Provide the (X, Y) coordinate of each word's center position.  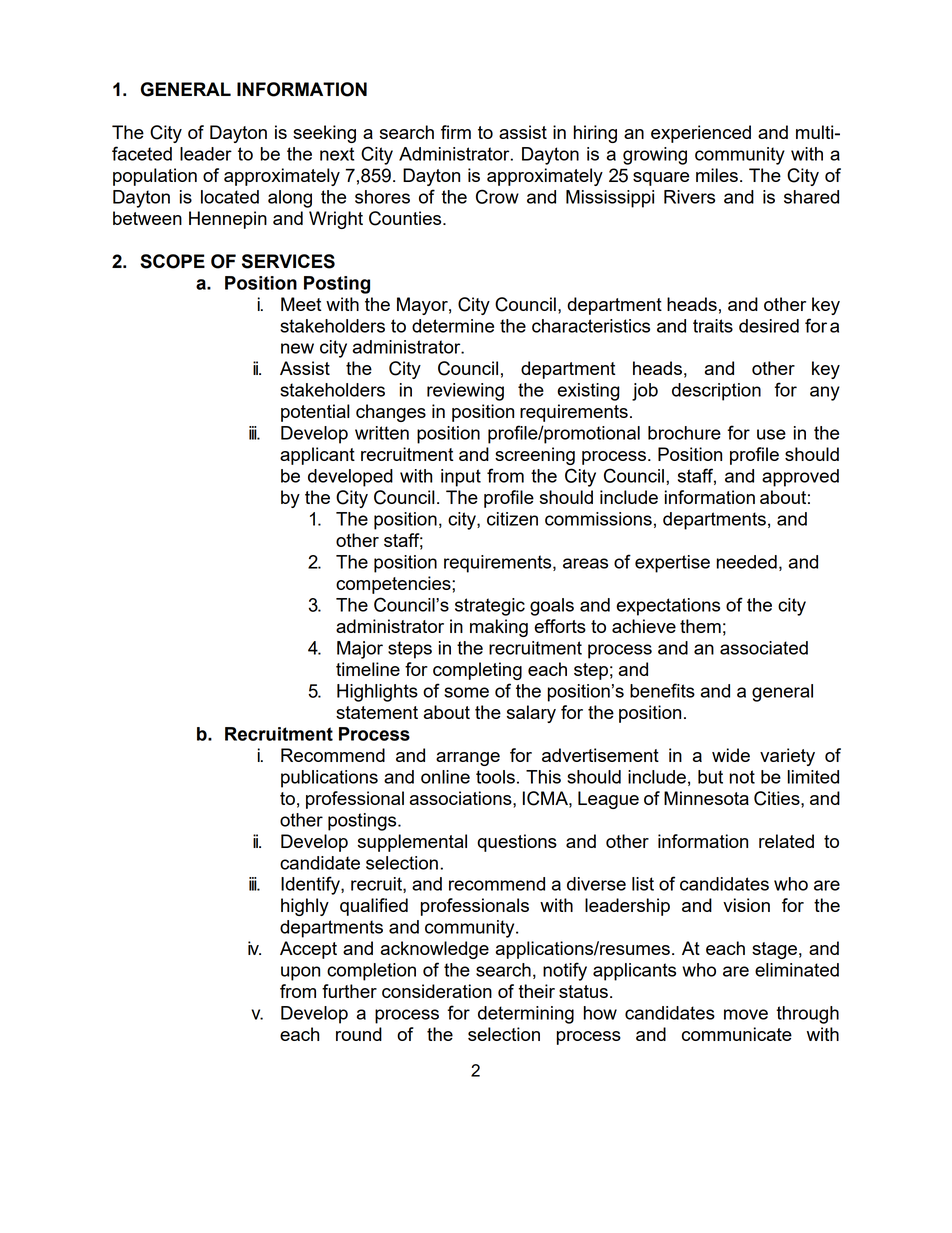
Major (360, 650)
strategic (490, 607)
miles (717, 175)
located (230, 197)
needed (747, 562)
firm (456, 132)
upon (300, 973)
